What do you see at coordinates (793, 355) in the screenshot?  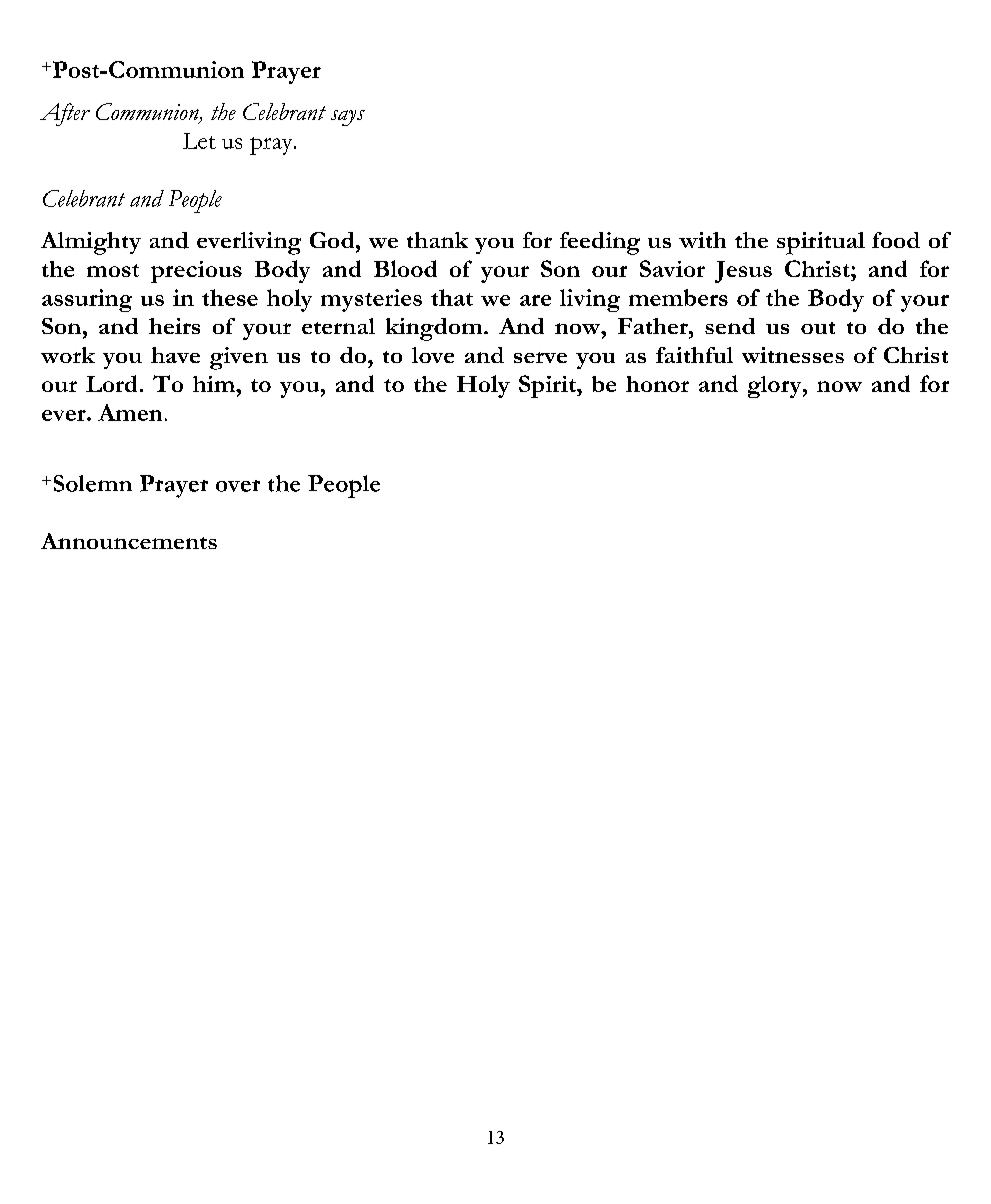 I see `witnesses` at bounding box center [793, 355].
